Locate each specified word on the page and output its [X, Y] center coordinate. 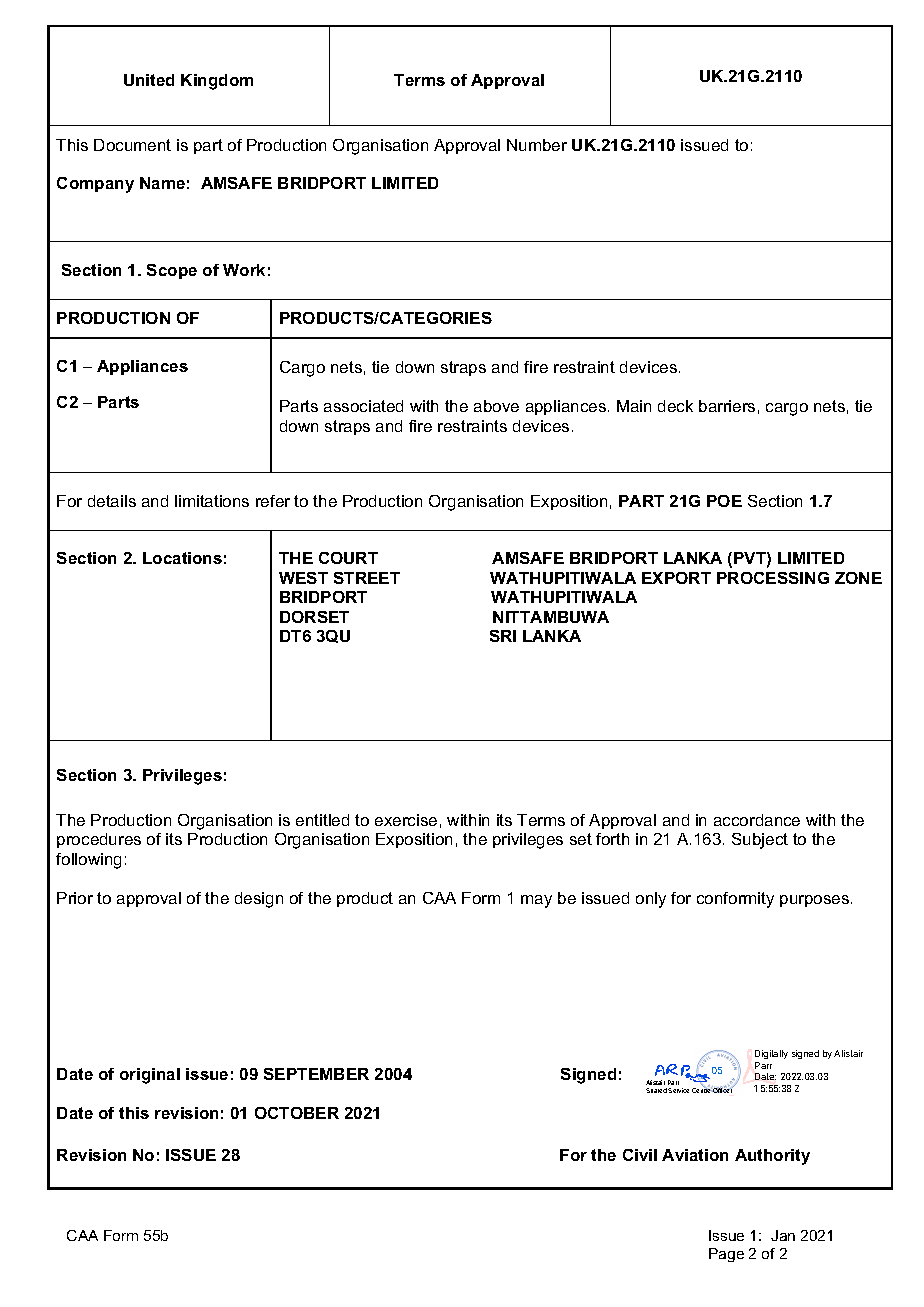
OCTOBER [297, 1113]
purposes [816, 901]
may [536, 901]
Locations [182, 558]
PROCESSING [773, 578]
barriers [727, 406]
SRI [503, 636]
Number [537, 145]
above [496, 406]
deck [675, 406]
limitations [212, 501]
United [149, 80]
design [259, 900]
